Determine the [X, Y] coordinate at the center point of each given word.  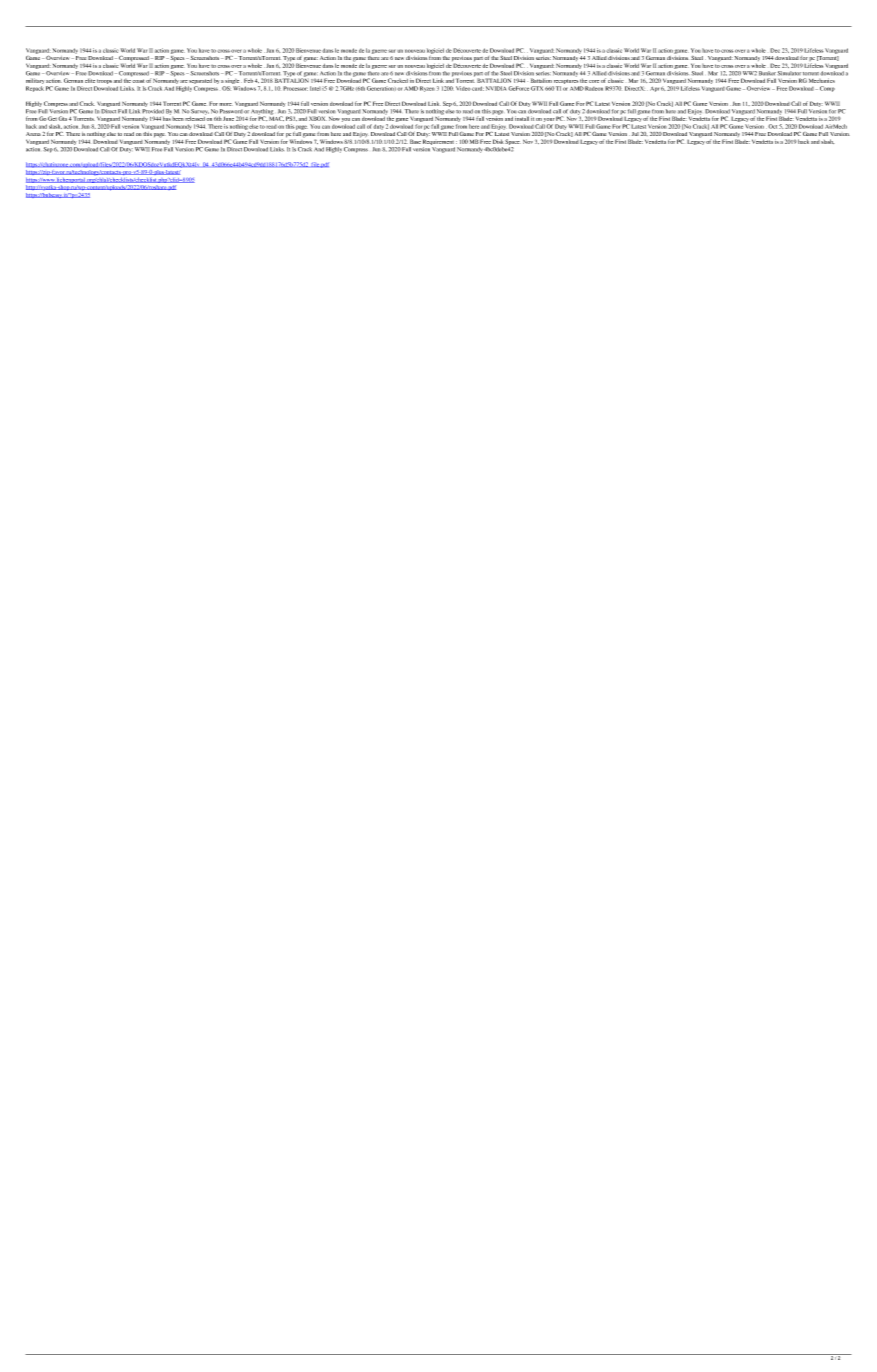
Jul [635, 134]
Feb [248, 80]
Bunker [768, 73]
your [549, 121]
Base [415, 141]
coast [138, 81]
